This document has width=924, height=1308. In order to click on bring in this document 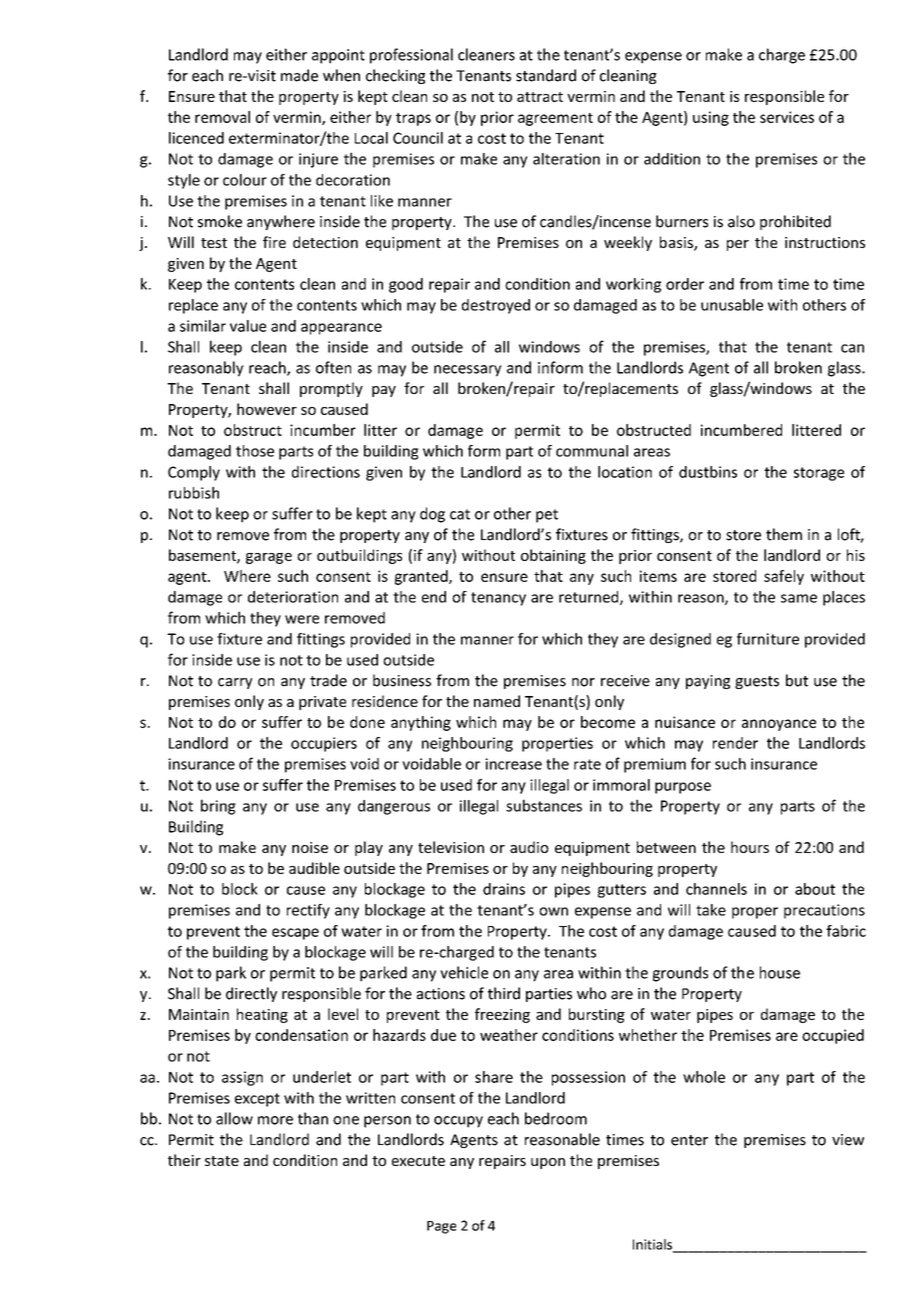, I will do `click(218, 807)`.
